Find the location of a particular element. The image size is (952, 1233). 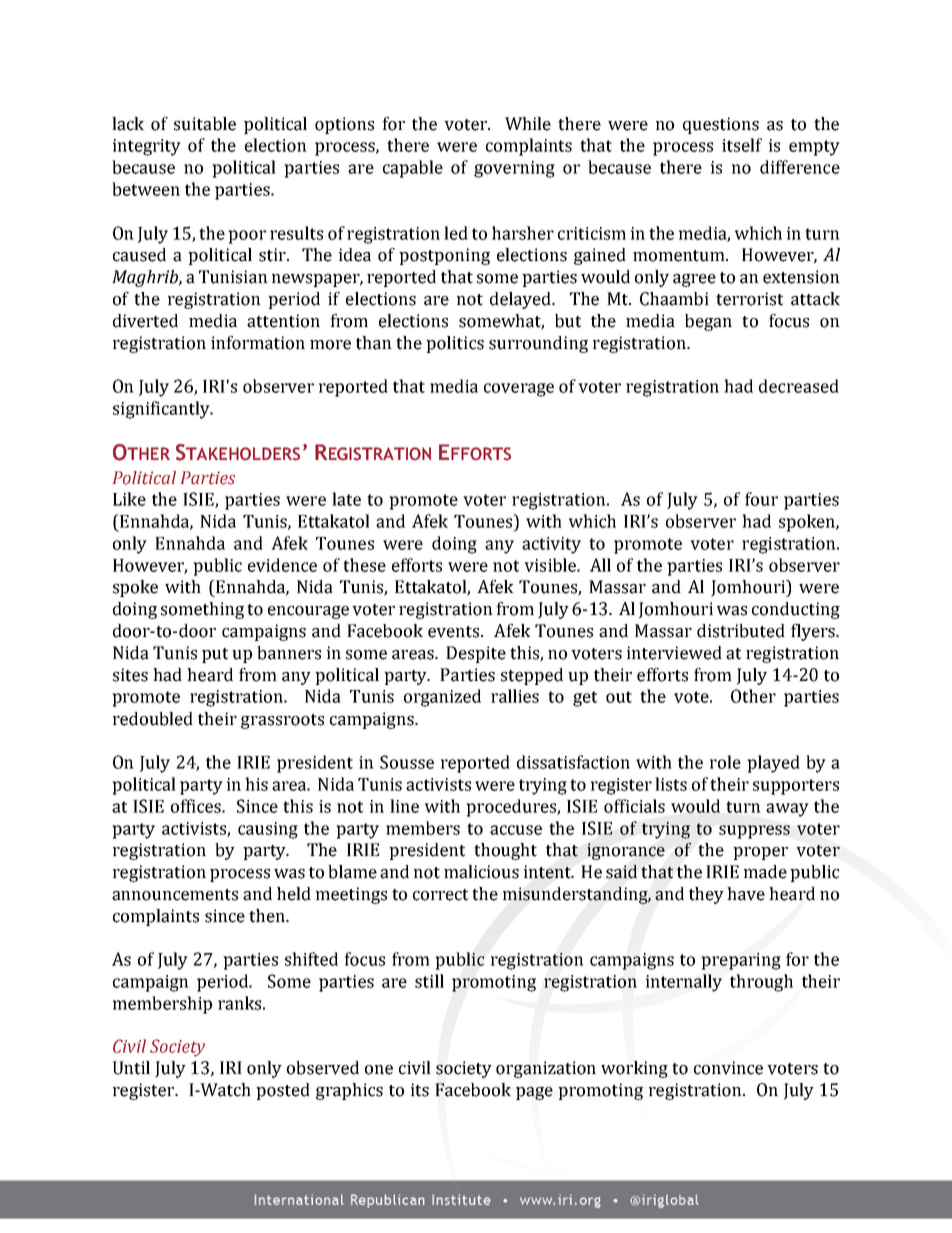

thought is located at coordinates (505, 851).
